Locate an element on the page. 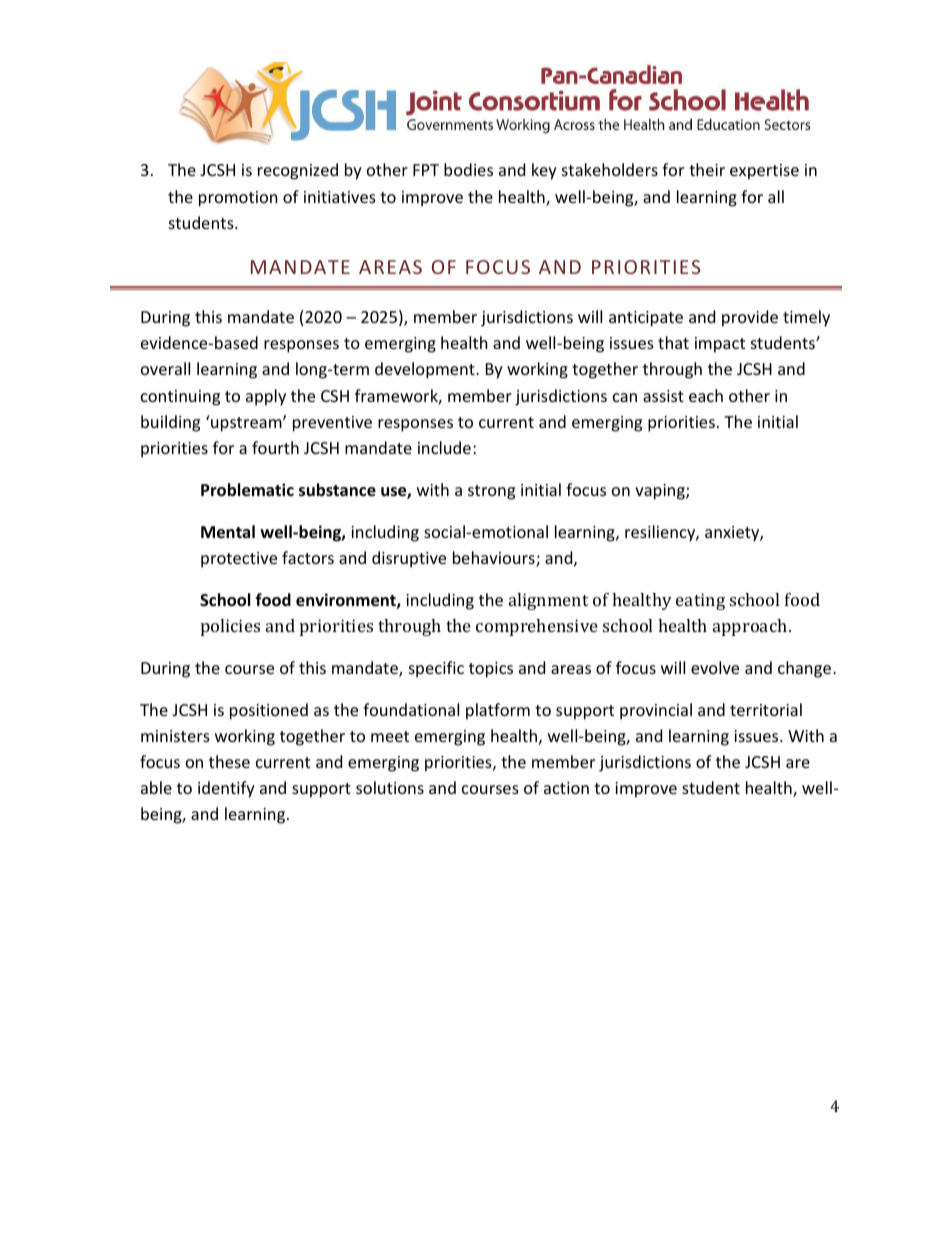 Image resolution: width=952 pixels, height=1233 pixels. promotion is located at coordinates (238, 199).
